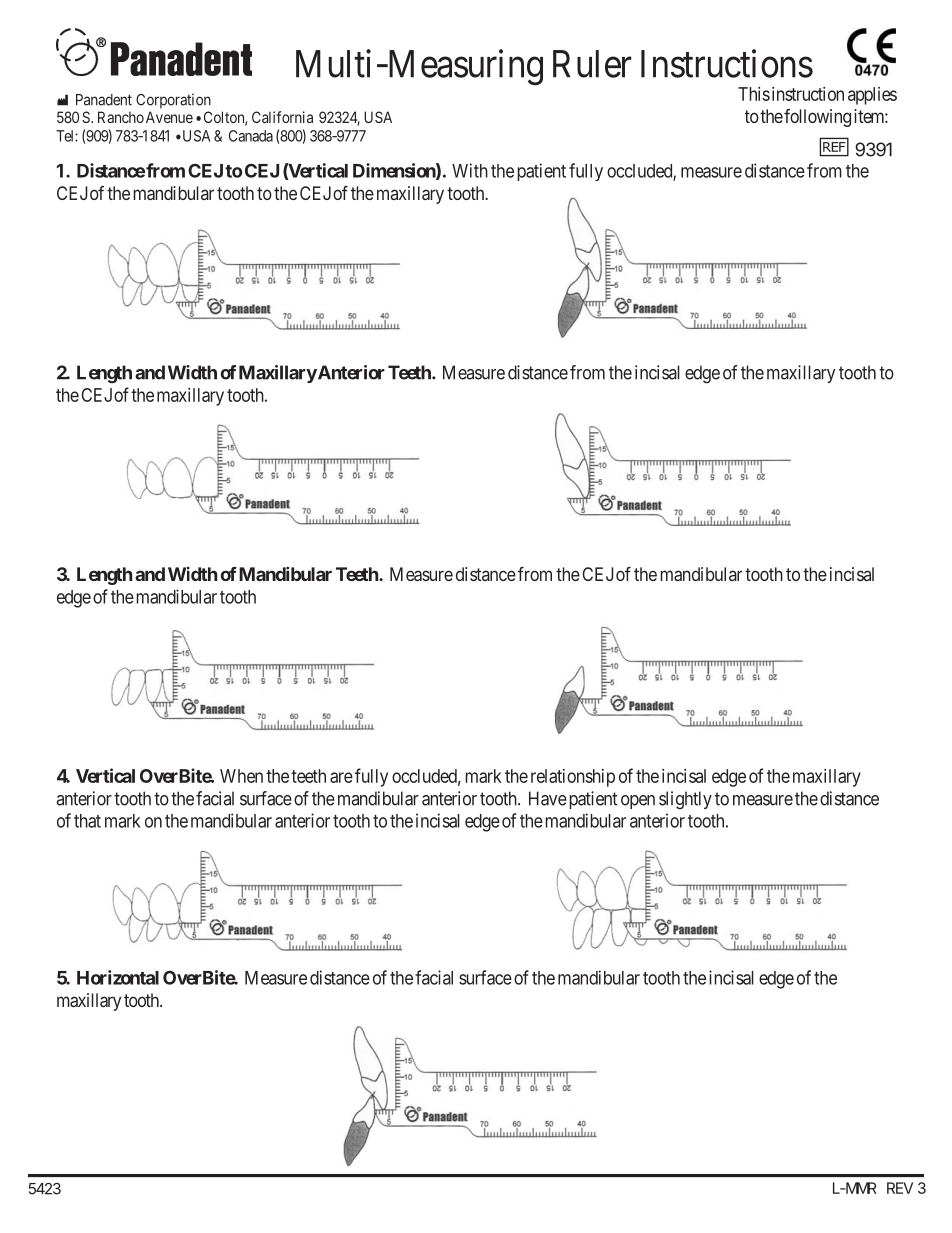 This screenshot has height=1233, width=952. I want to click on When, so click(241, 776).
